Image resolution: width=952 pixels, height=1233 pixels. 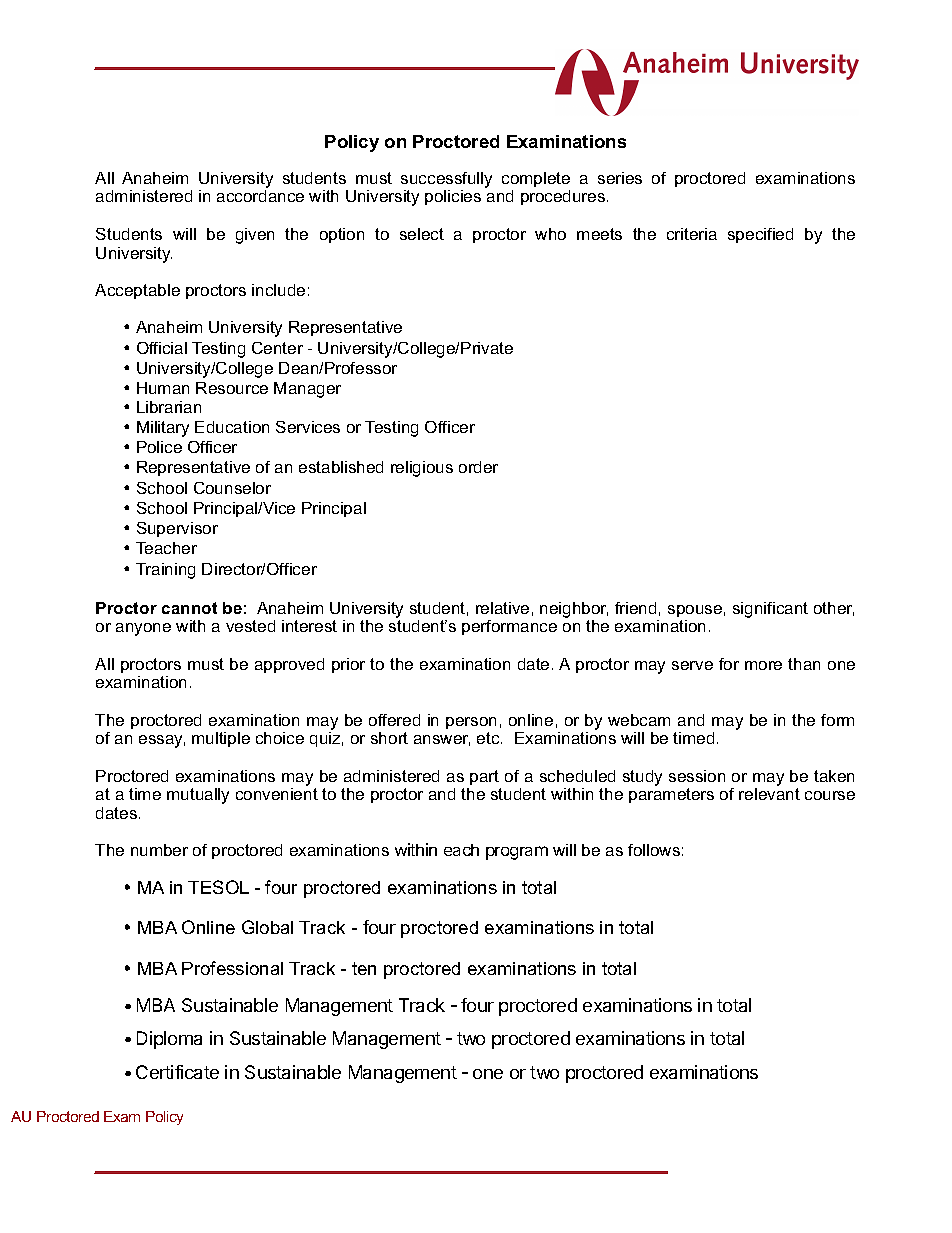 What do you see at coordinates (453, 197) in the screenshot?
I see `policies` at bounding box center [453, 197].
